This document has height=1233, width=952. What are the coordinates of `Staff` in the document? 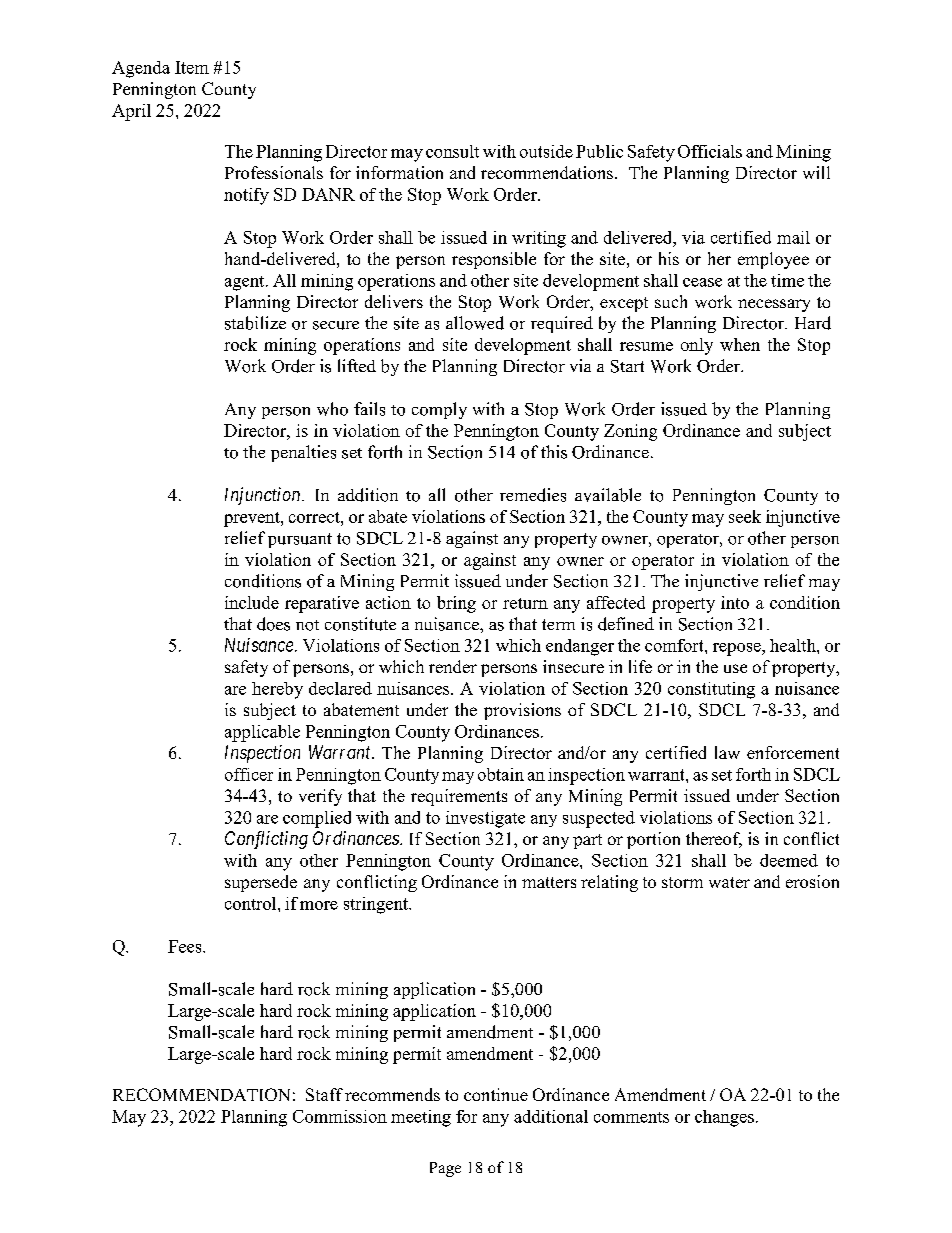 It's located at (324, 1094).
